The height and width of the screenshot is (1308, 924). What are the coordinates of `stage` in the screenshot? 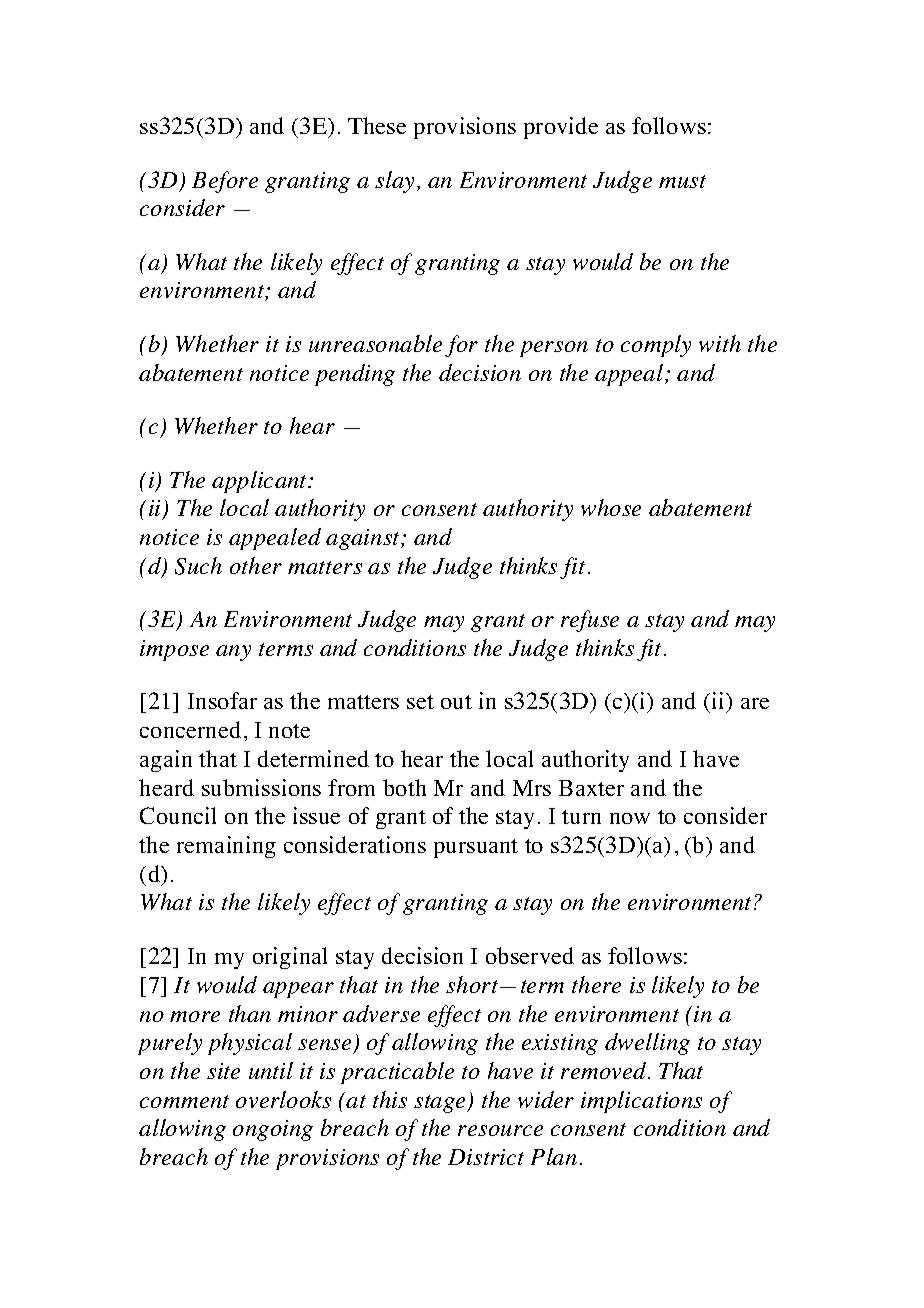 It's located at (441, 1104).
